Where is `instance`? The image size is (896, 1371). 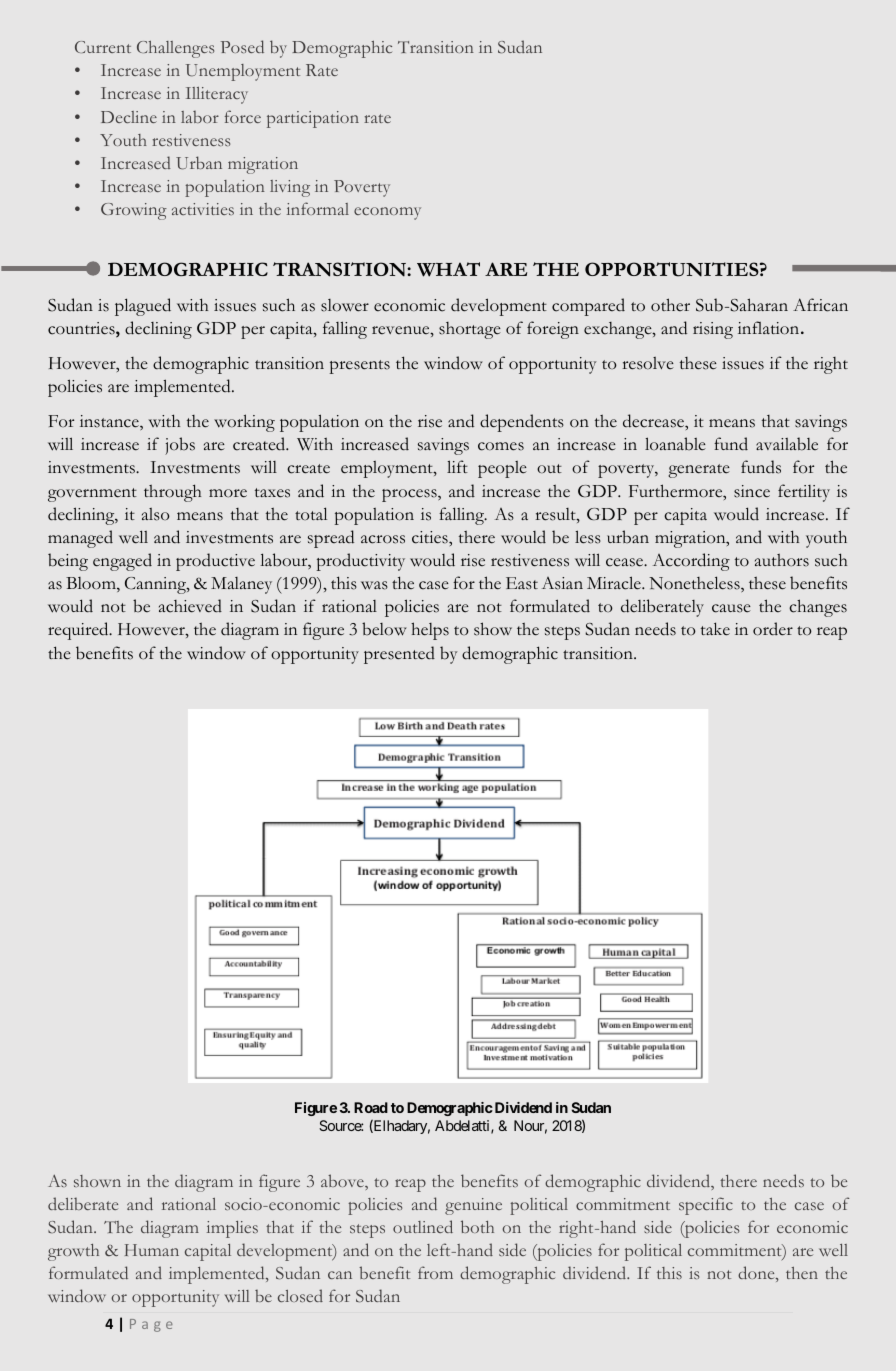 instance is located at coordinates (110, 422).
